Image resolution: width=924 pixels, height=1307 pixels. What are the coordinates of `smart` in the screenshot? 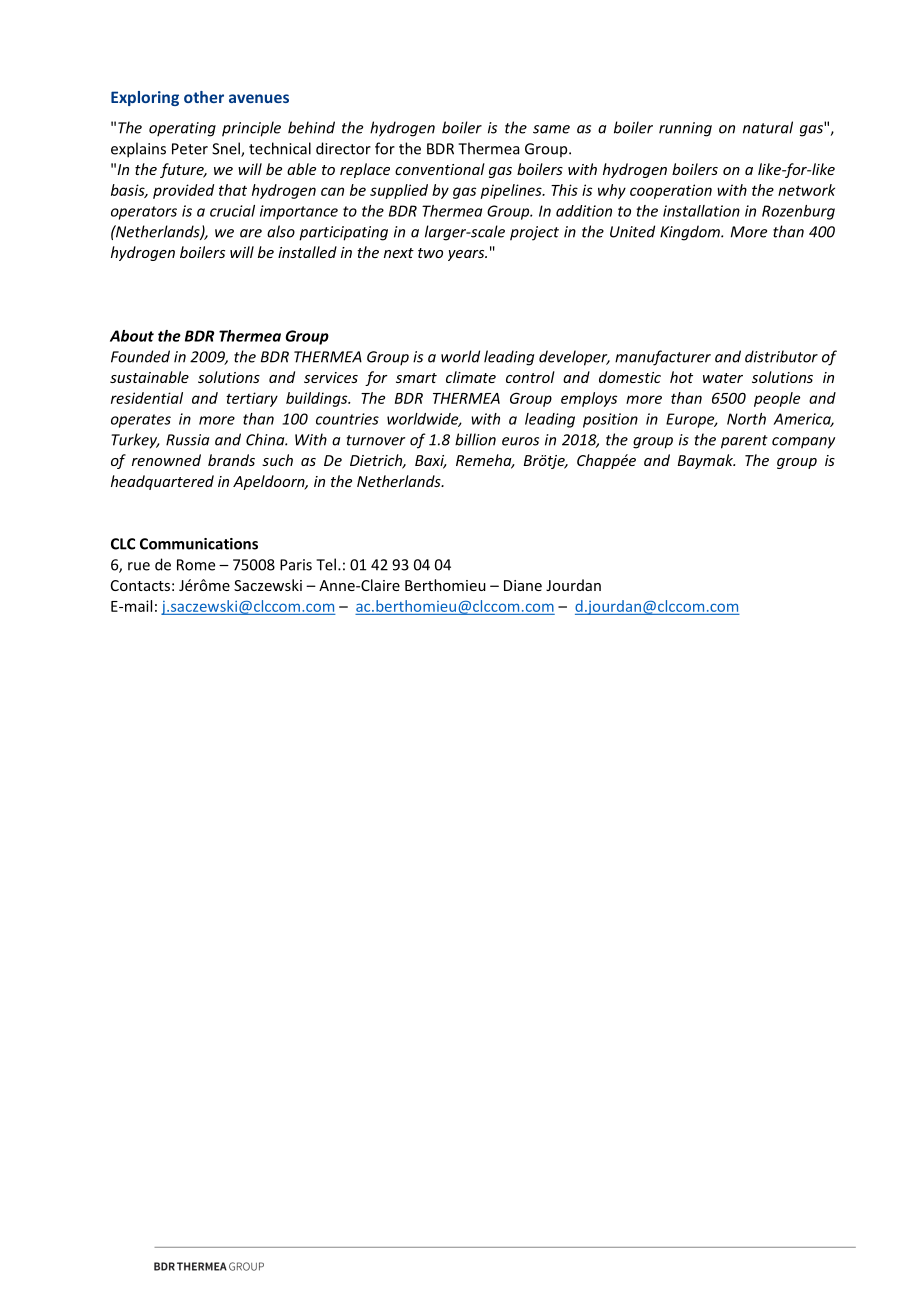 It's located at (416, 378).
